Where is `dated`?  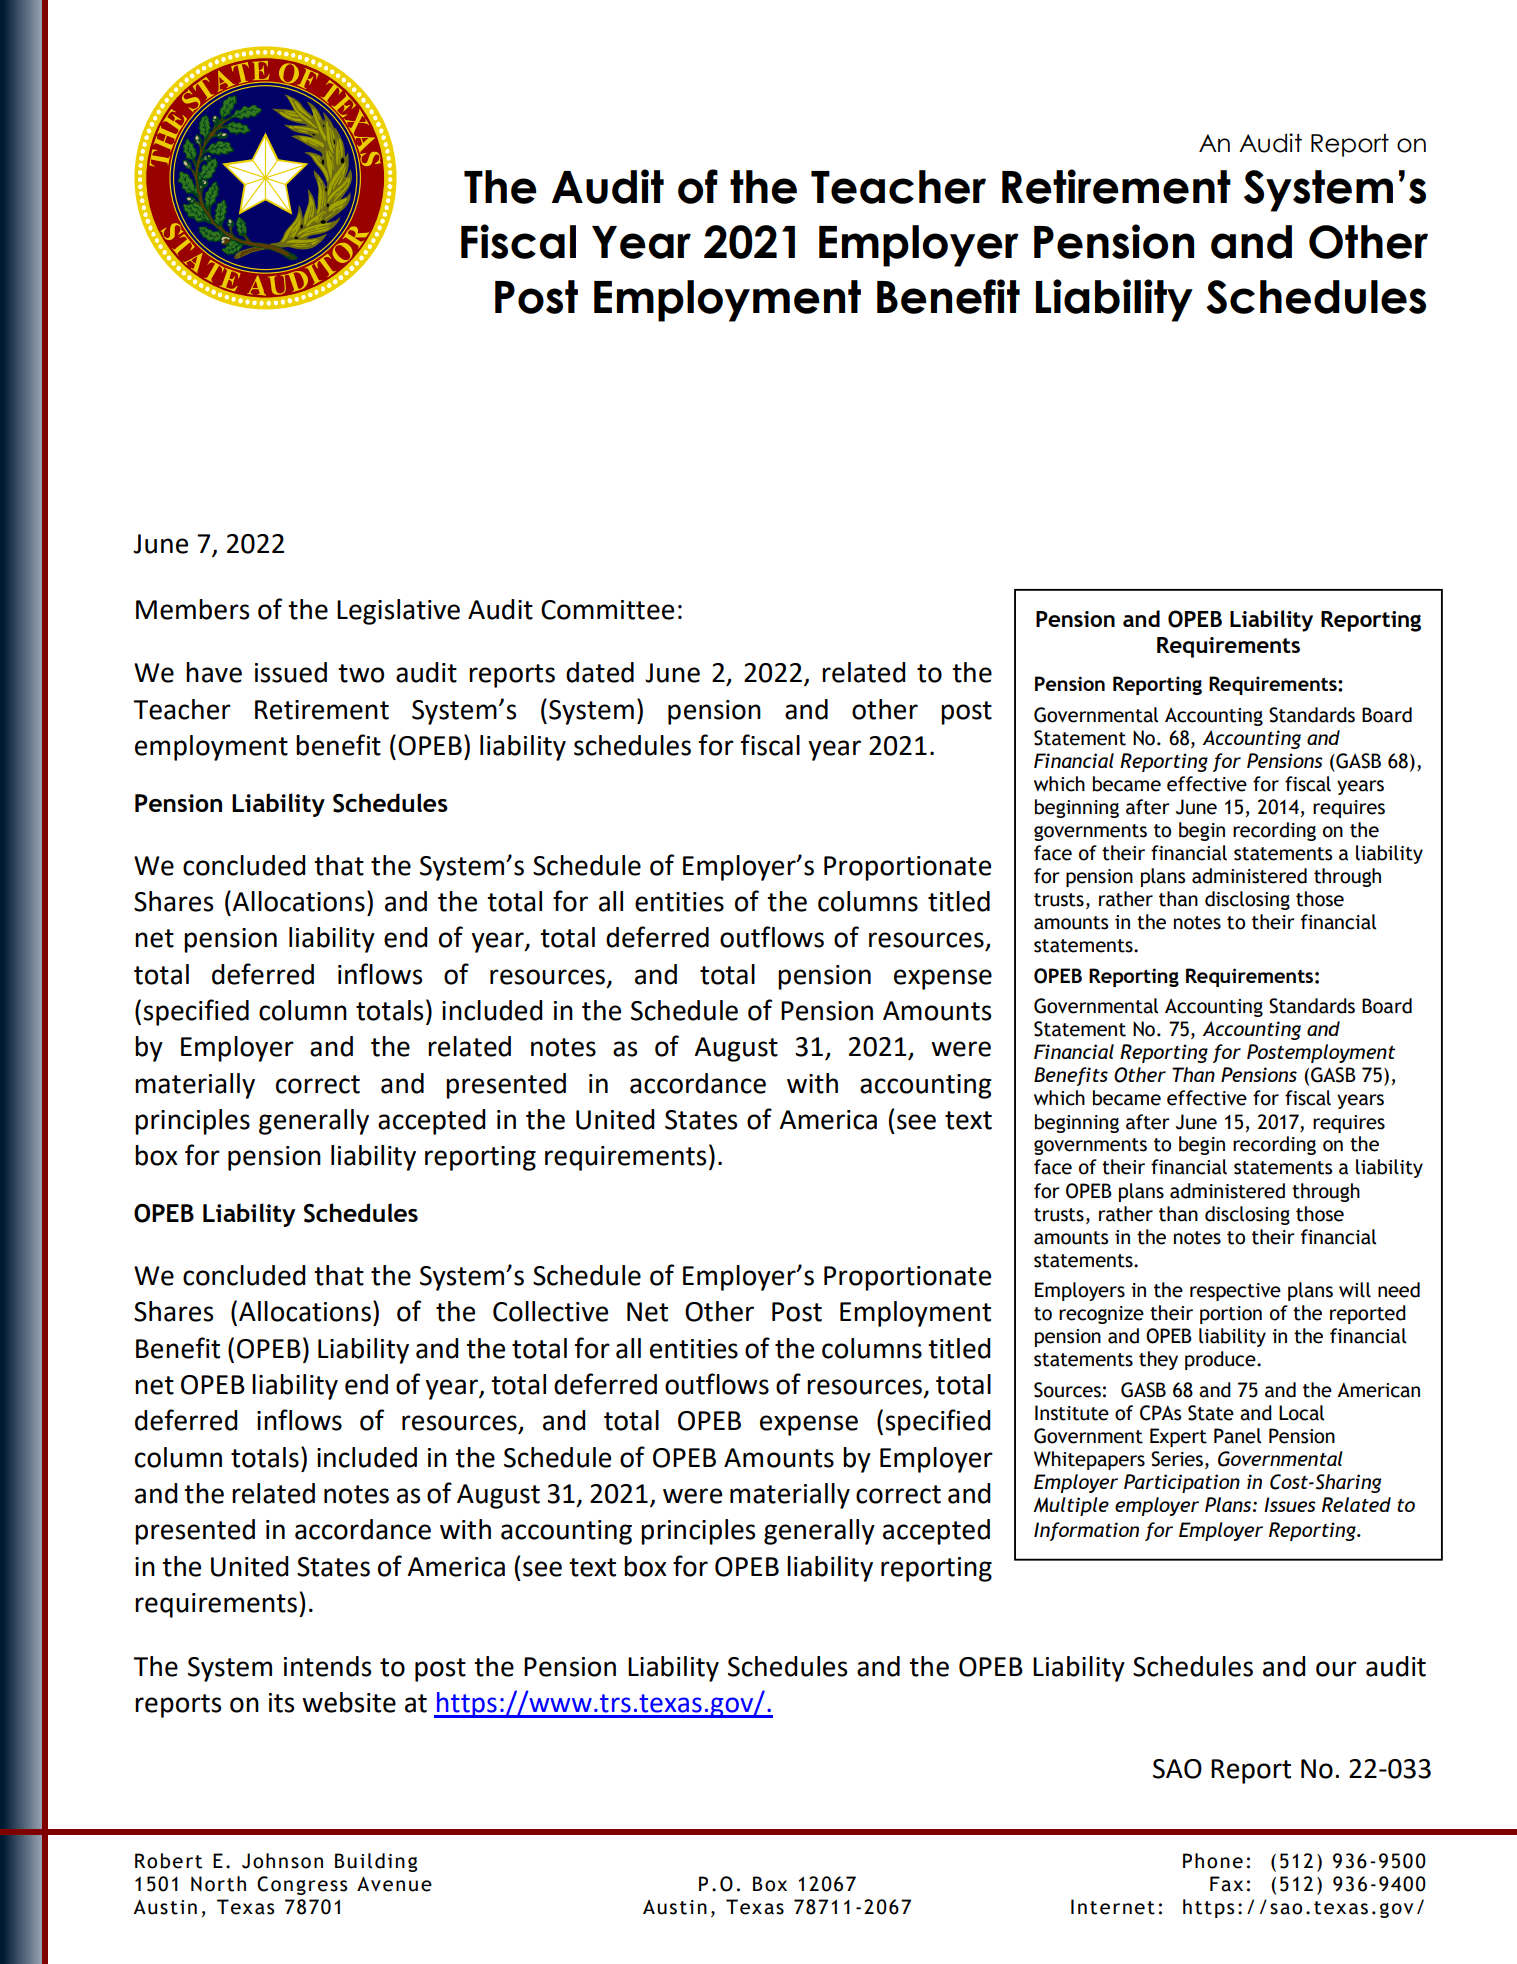 dated is located at coordinates (600, 672).
